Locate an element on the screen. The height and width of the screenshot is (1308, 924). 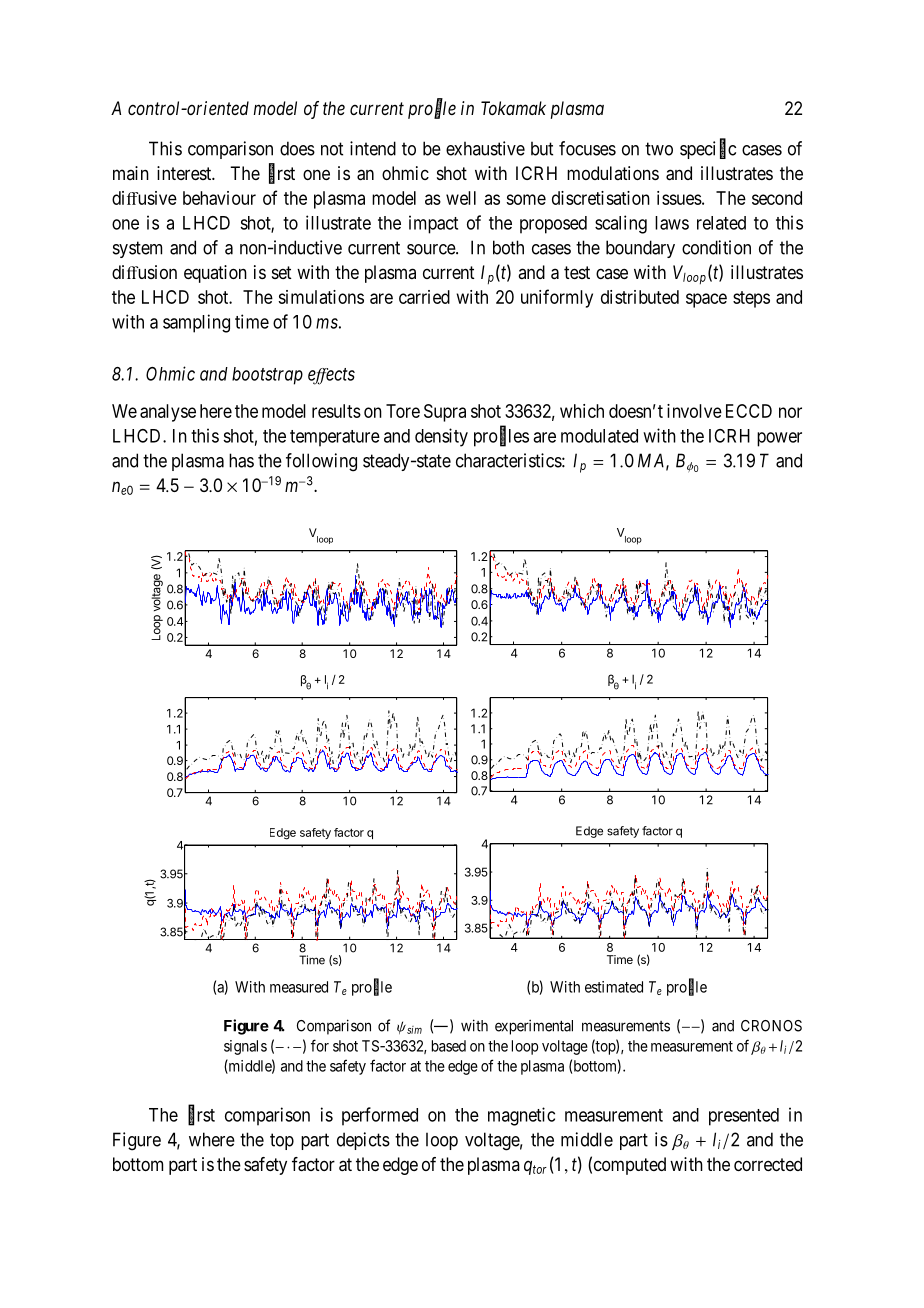
exhaustive is located at coordinates (485, 148).
